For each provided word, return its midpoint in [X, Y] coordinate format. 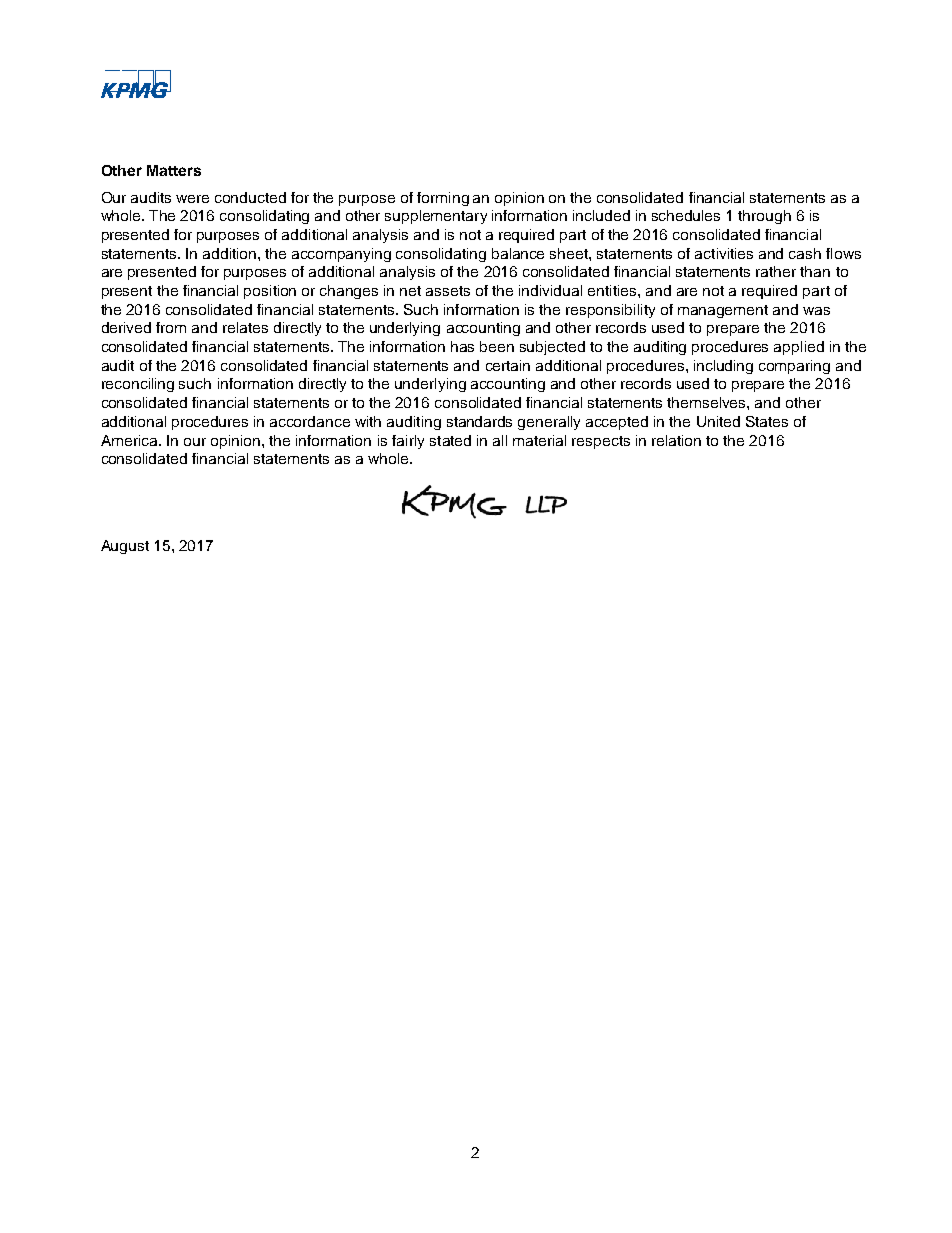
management [723, 311]
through [764, 217]
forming [443, 199]
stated [450, 440]
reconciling [138, 385]
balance [518, 253]
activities [724, 253]
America [130, 440]
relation [676, 440]
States [767, 421]
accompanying [341, 255]
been [497, 346]
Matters [174, 170]
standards [479, 421]
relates [245, 327]
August [125, 547]
